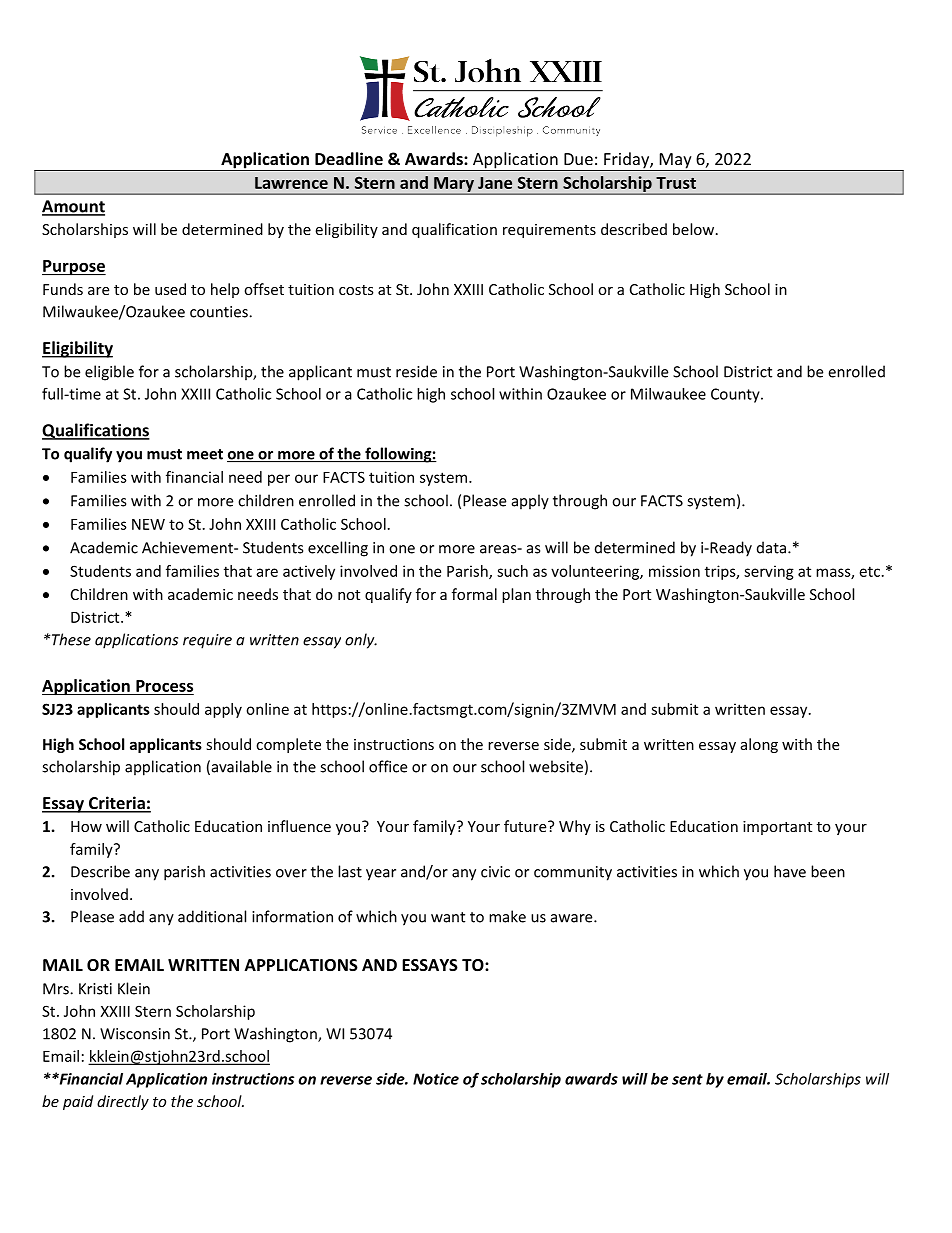  Describe the element at coordinates (474, 594) in the page. I see `formal` at that location.
